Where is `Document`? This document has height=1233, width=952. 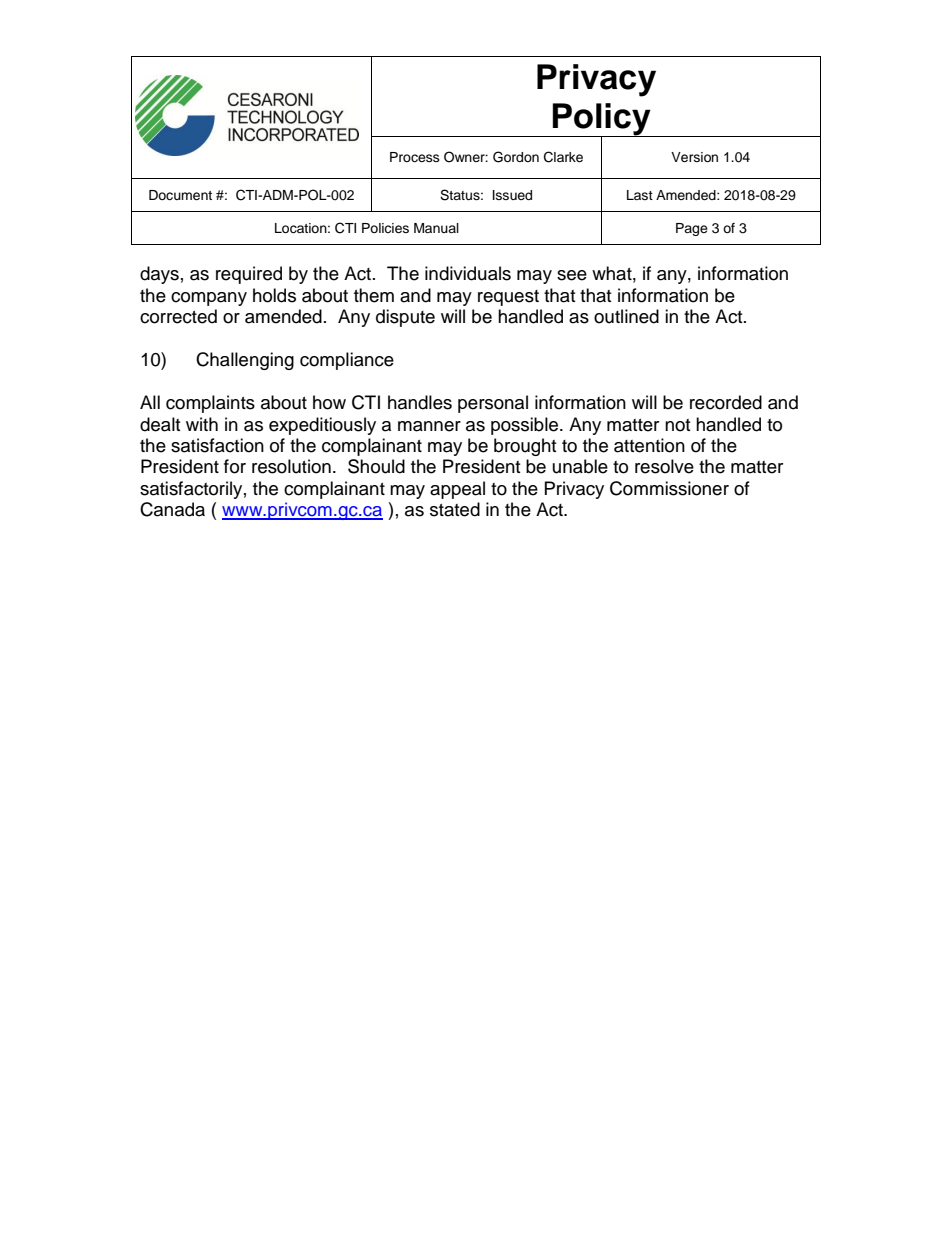 Document is located at coordinates (180, 195).
